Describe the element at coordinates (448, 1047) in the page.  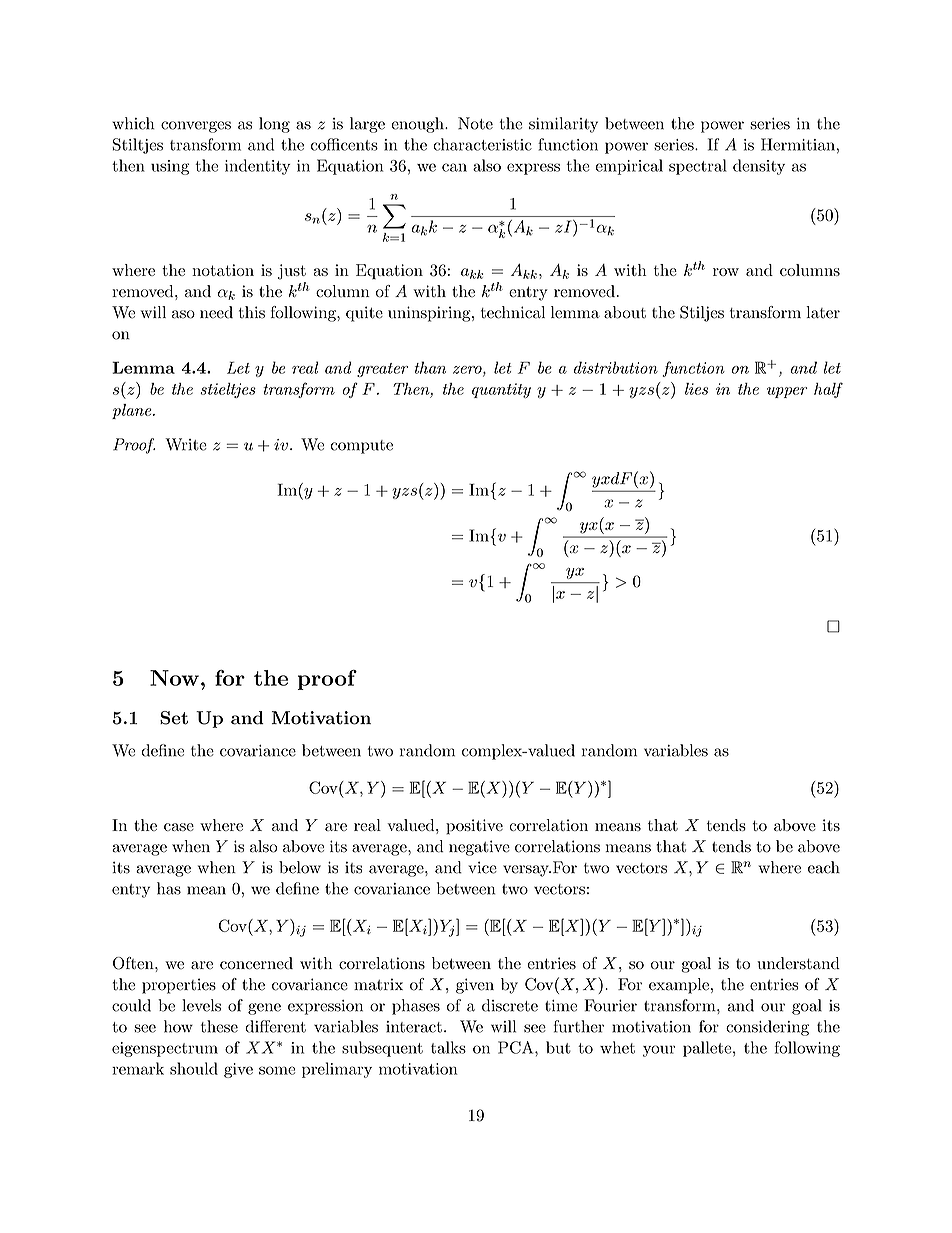
I see `talks` at that location.
